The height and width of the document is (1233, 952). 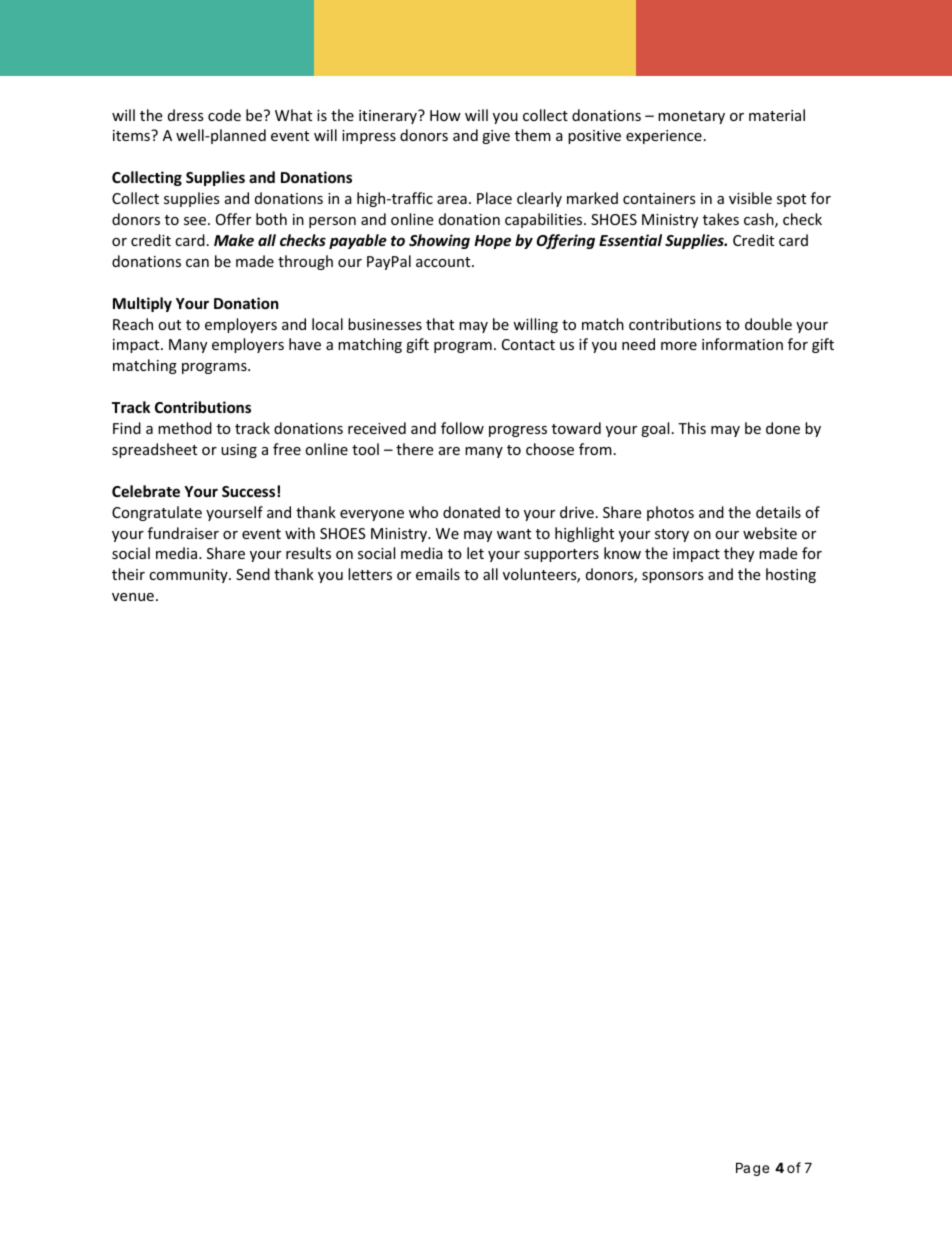 What do you see at coordinates (185, 428) in the document?
I see `method` at bounding box center [185, 428].
